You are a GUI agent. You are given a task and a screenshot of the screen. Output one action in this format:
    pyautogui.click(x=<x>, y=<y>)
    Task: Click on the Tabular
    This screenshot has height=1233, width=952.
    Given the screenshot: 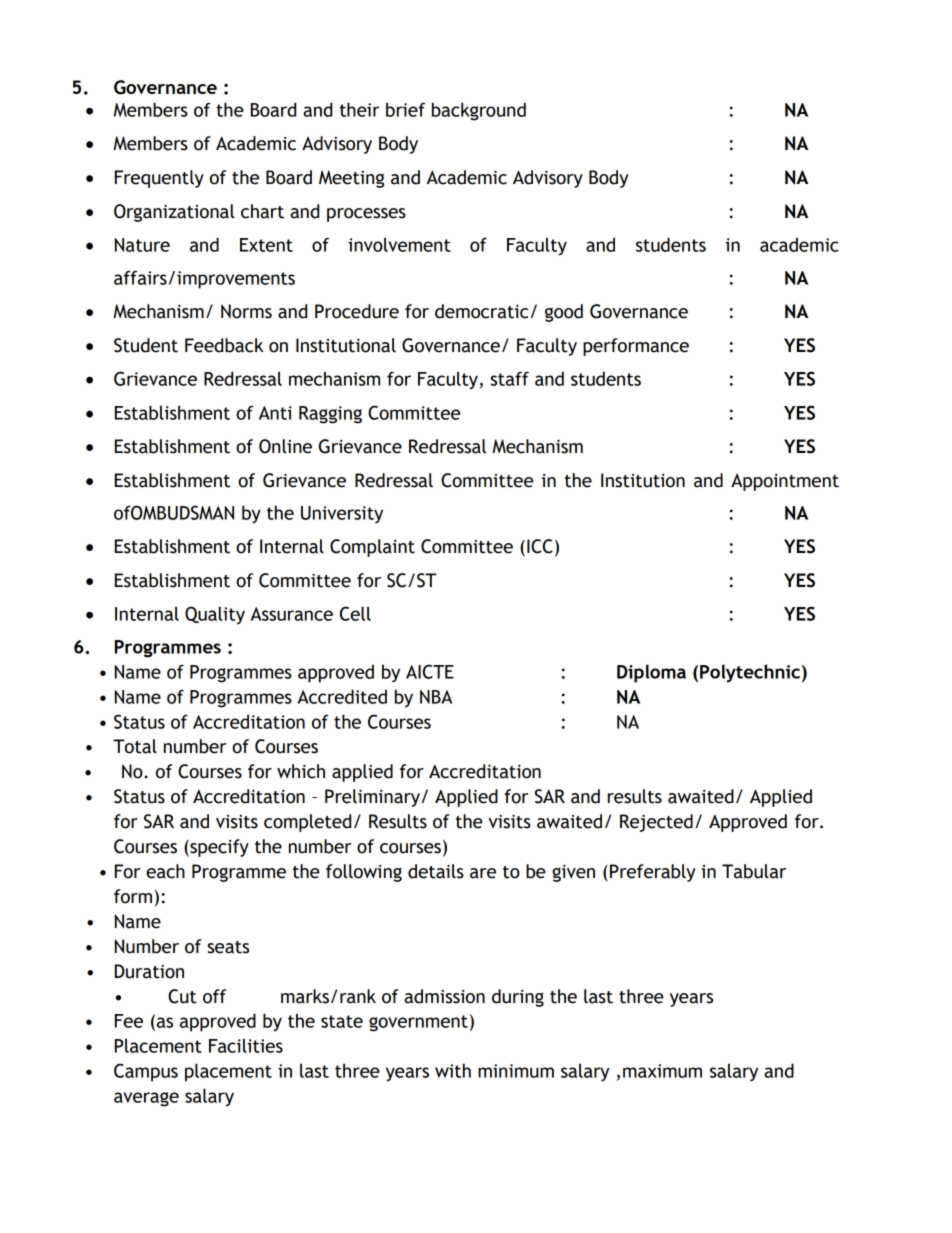 What is the action you would take?
    pyautogui.click(x=754, y=871)
